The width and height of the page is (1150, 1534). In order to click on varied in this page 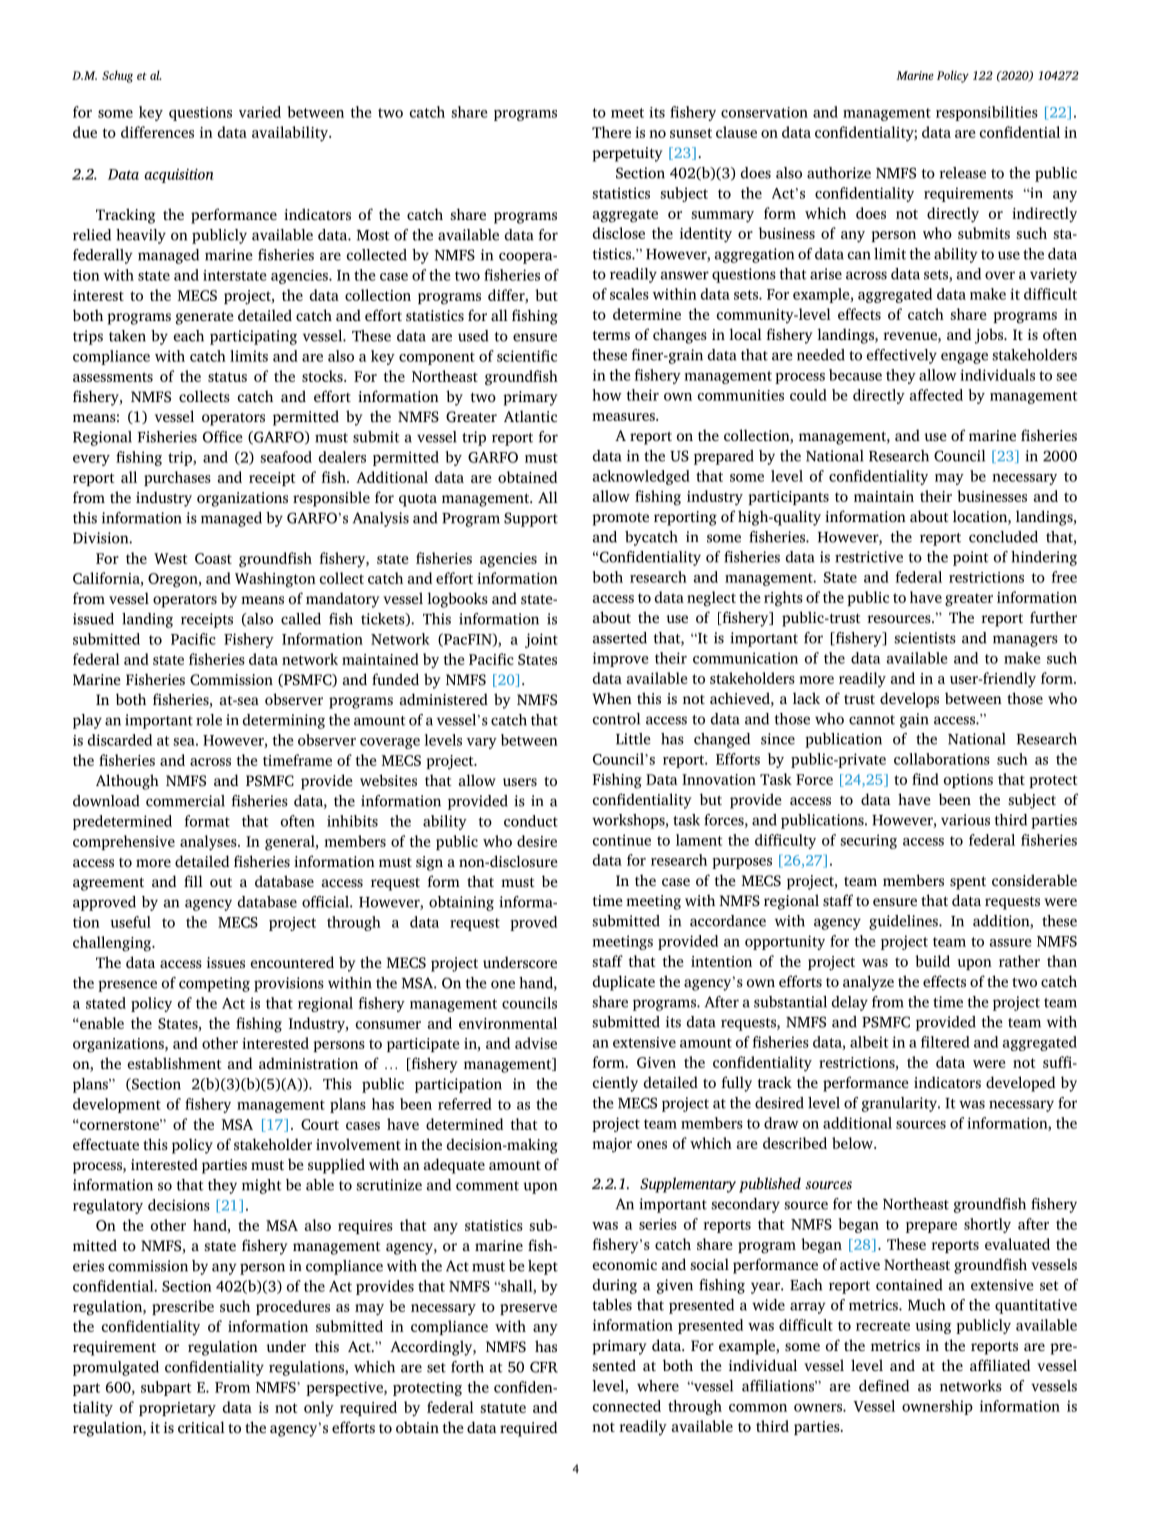, I will do `click(260, 112)`.
